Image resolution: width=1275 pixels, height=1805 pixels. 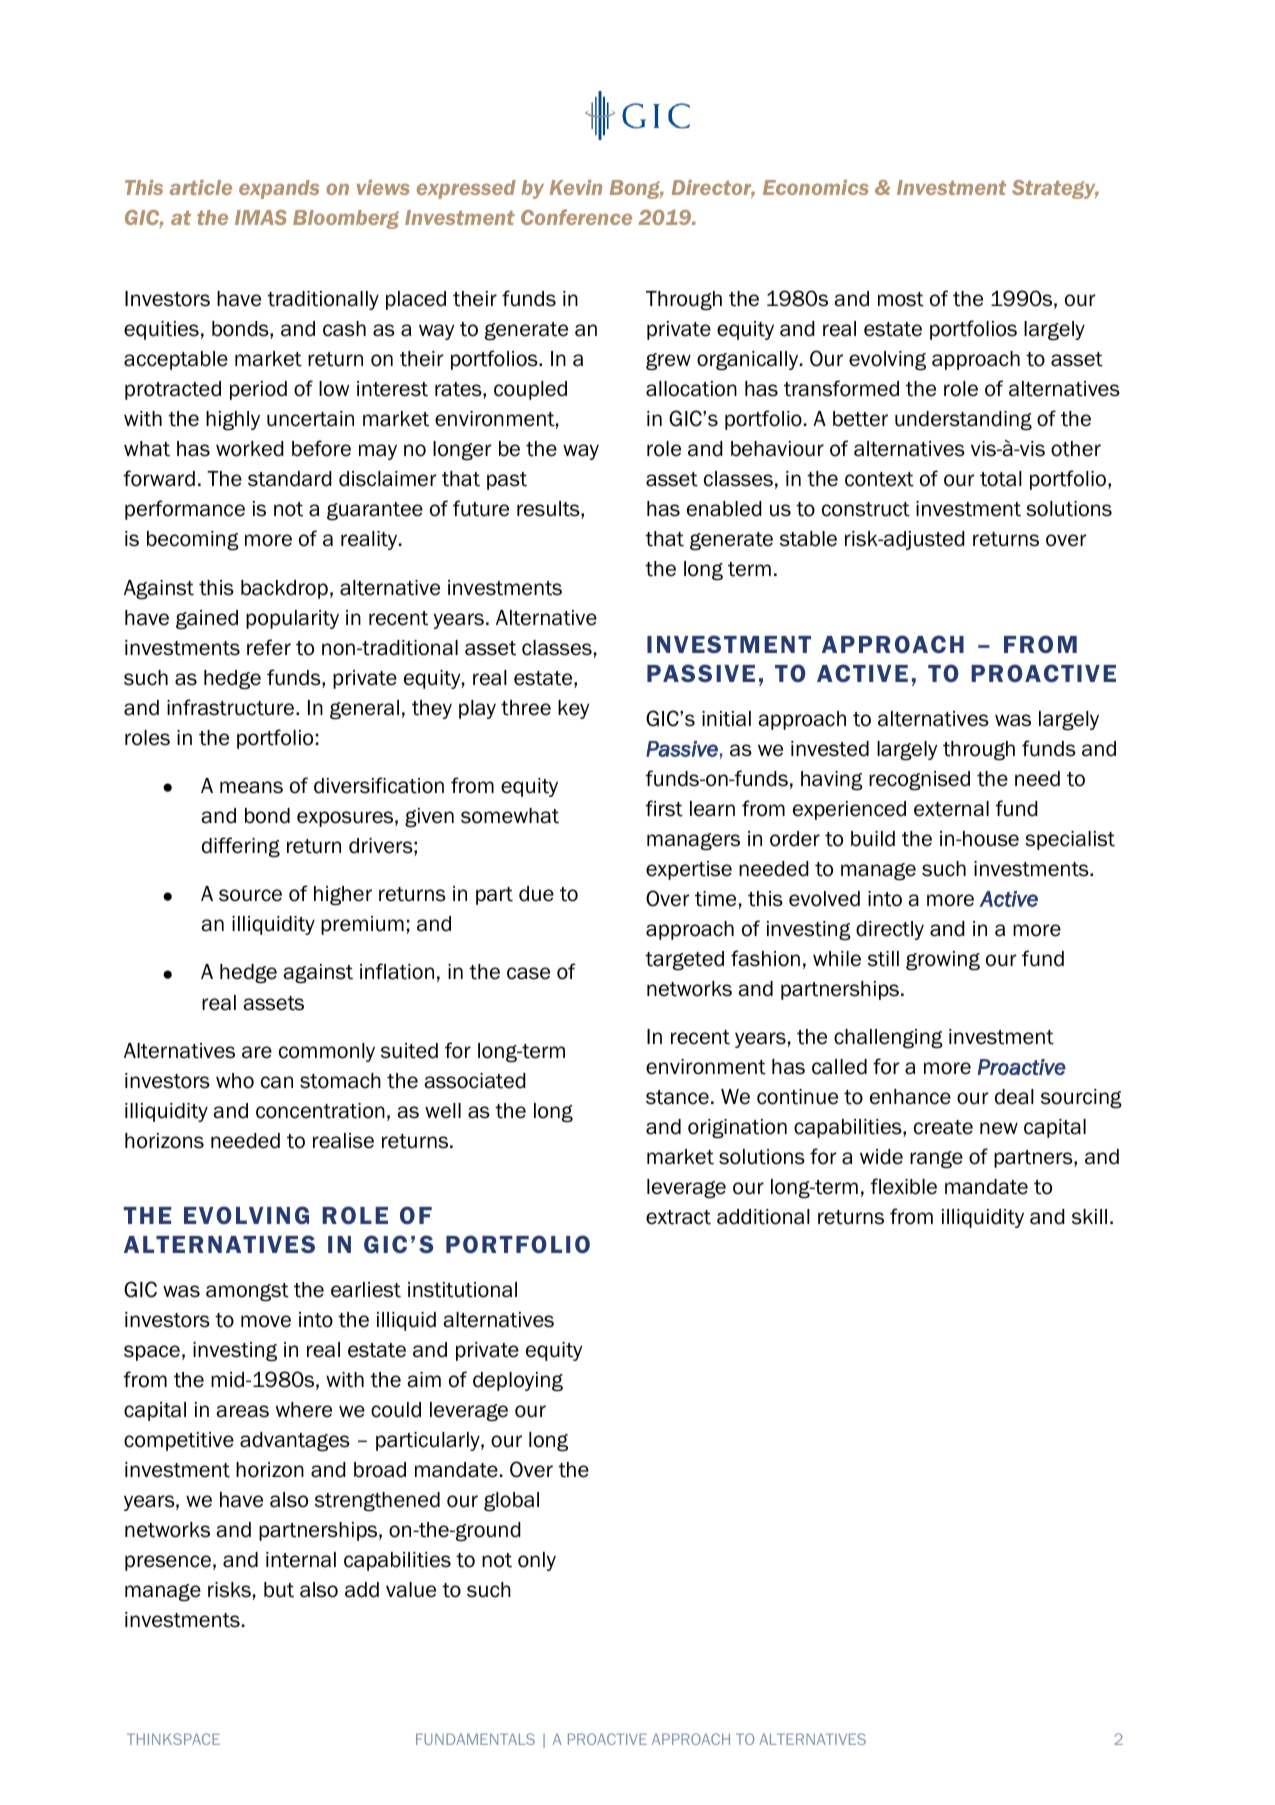 I want to click on Conference, so click(x=576, y=217).
